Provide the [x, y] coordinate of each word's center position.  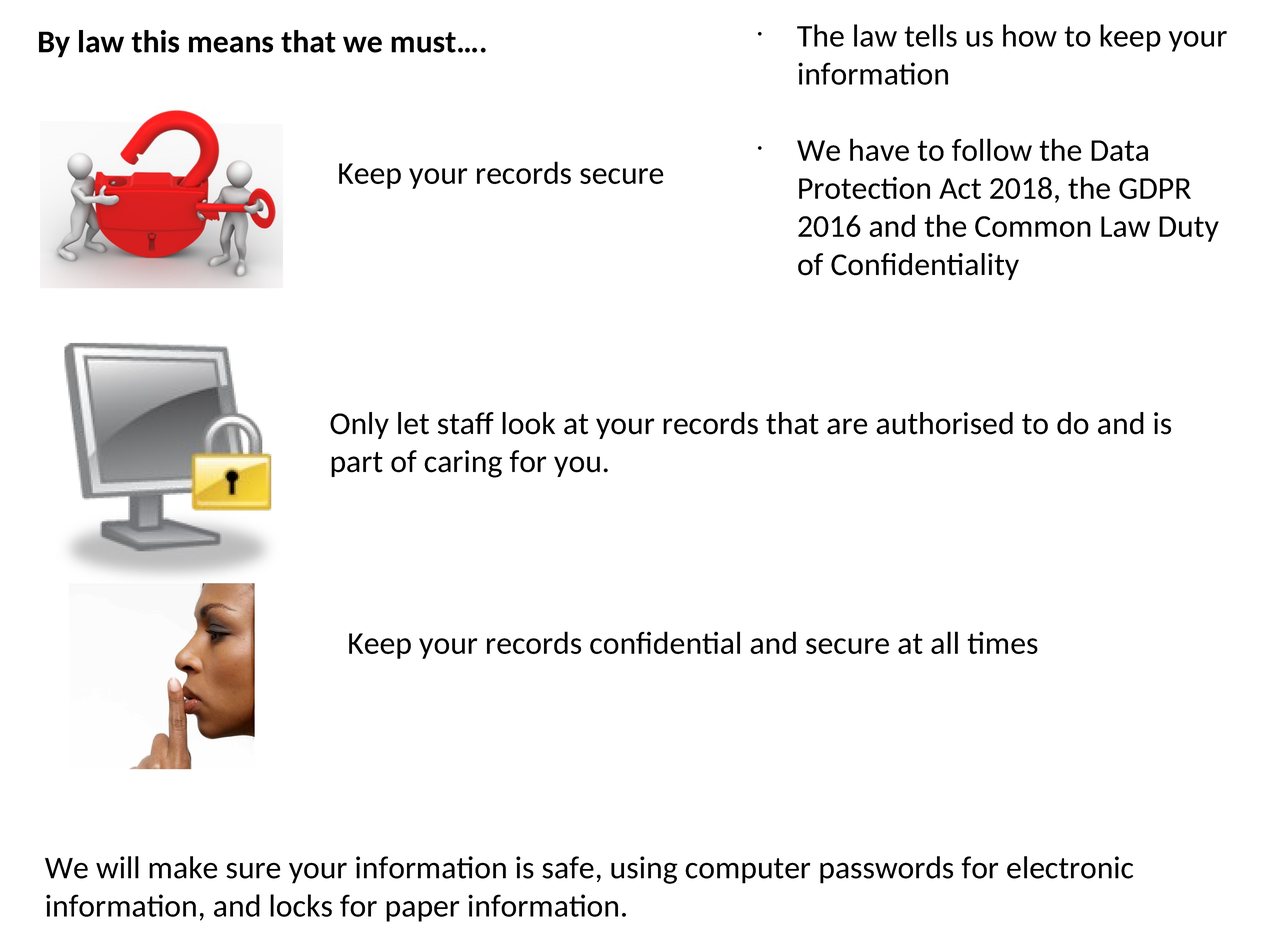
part [357, 464]
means [231, 44]
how [1030, 35]
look [528, 423]
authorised [944, 423]
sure [253, 870]
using [644, 870]
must [423, 42]
